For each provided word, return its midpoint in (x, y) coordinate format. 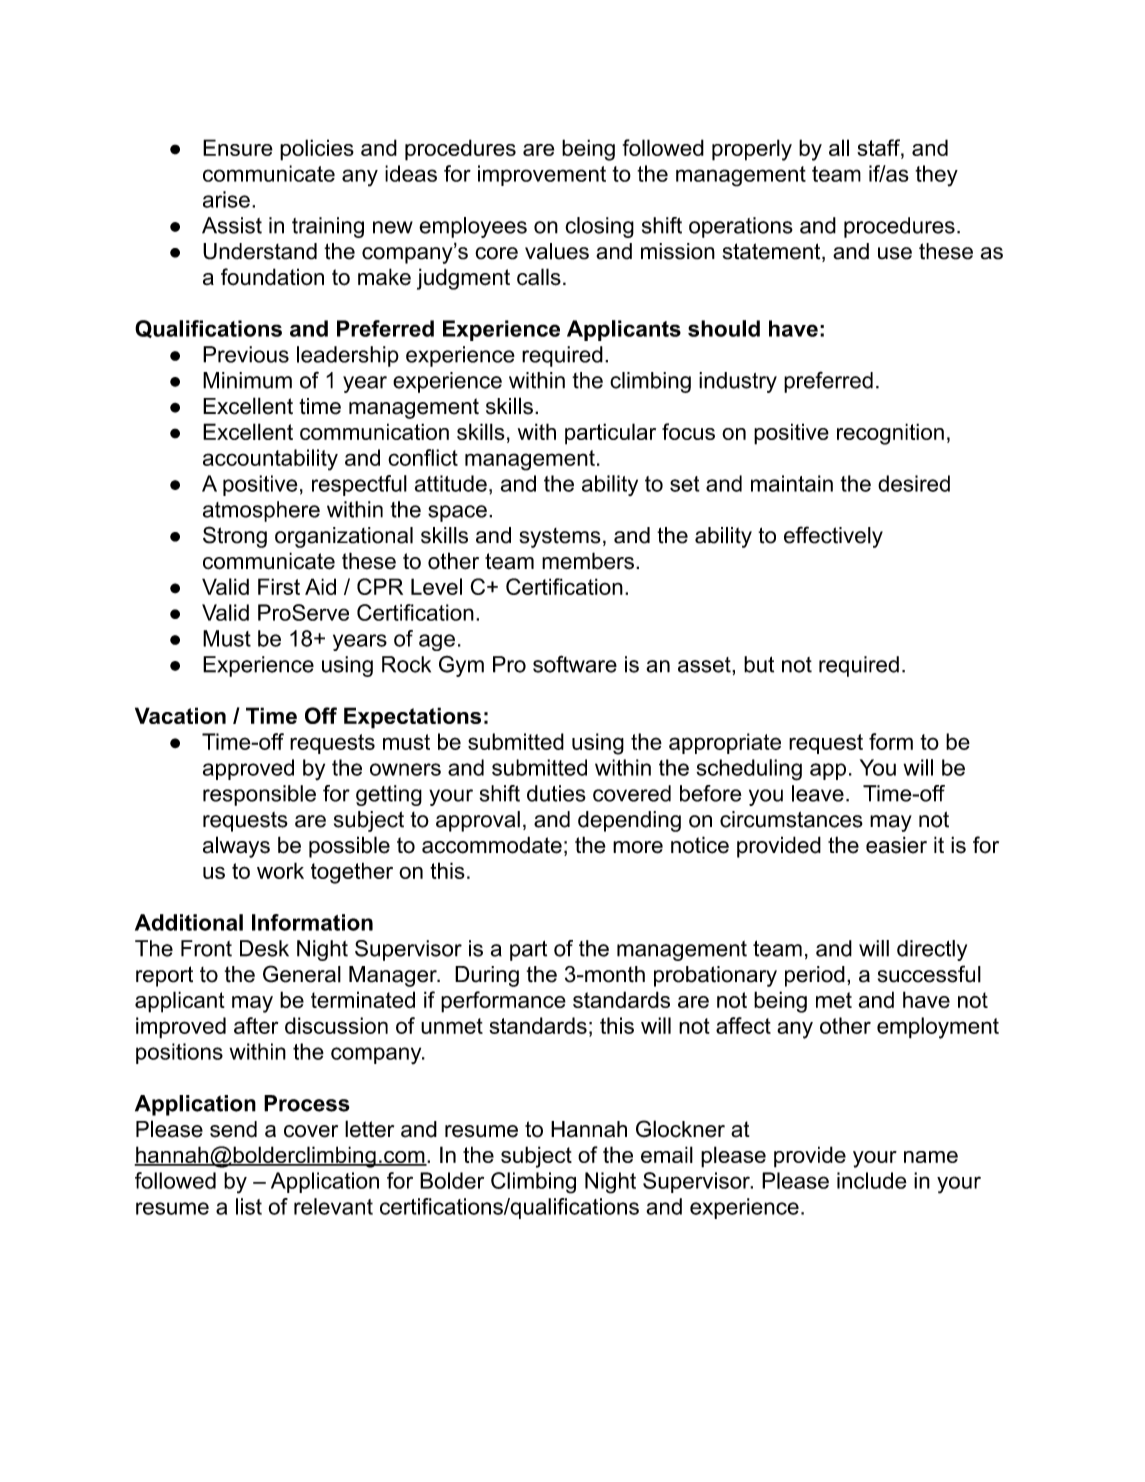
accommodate (492, 845)
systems (560, 538)
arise (226, 199)
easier (896, 845)
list (249, 1206)
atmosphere (261, 511)
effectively (833, 537)
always (236, 847)
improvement (542, 175)
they (936, 176)
